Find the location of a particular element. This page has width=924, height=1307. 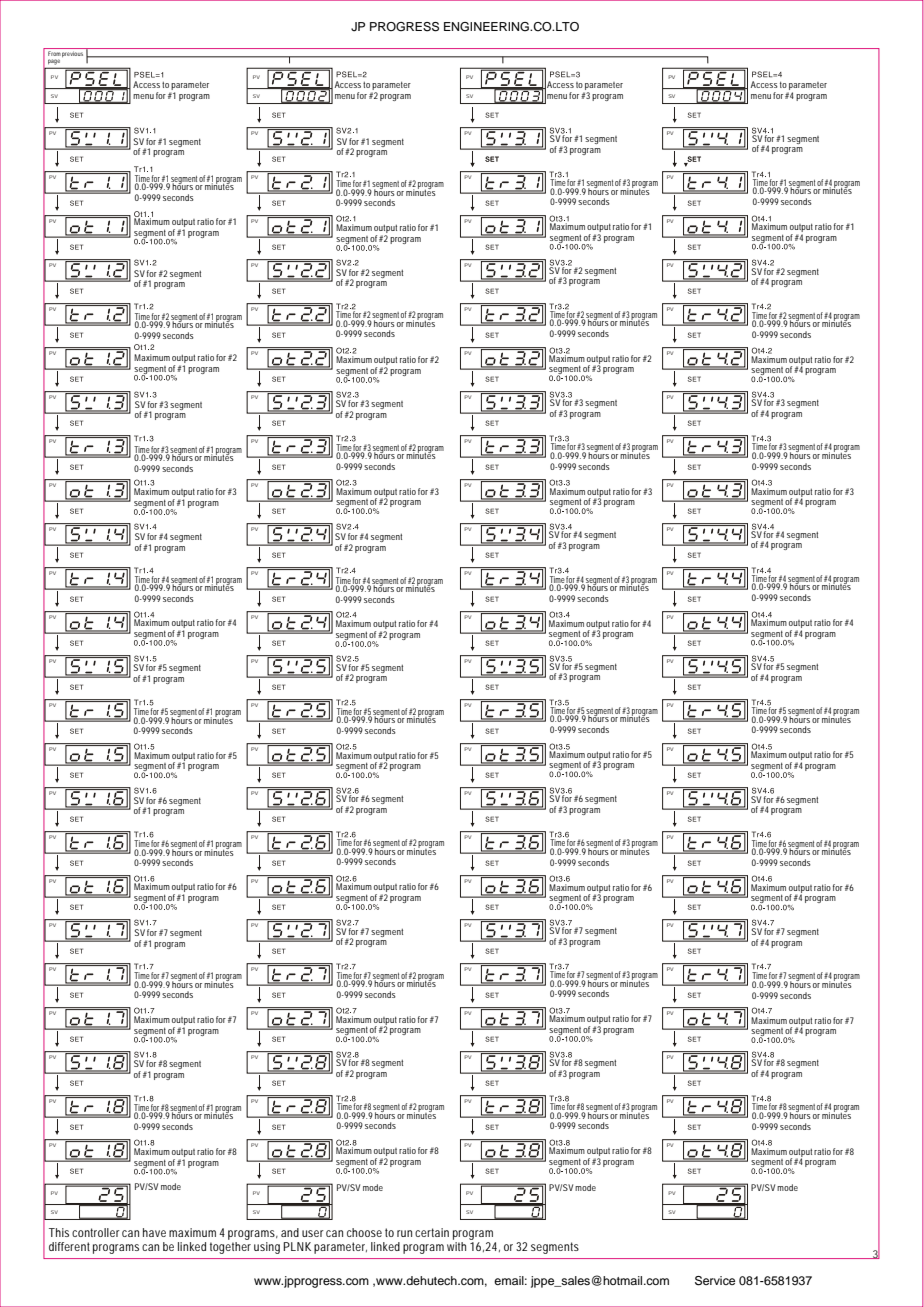

together is located at coordinates (230, 1246).
